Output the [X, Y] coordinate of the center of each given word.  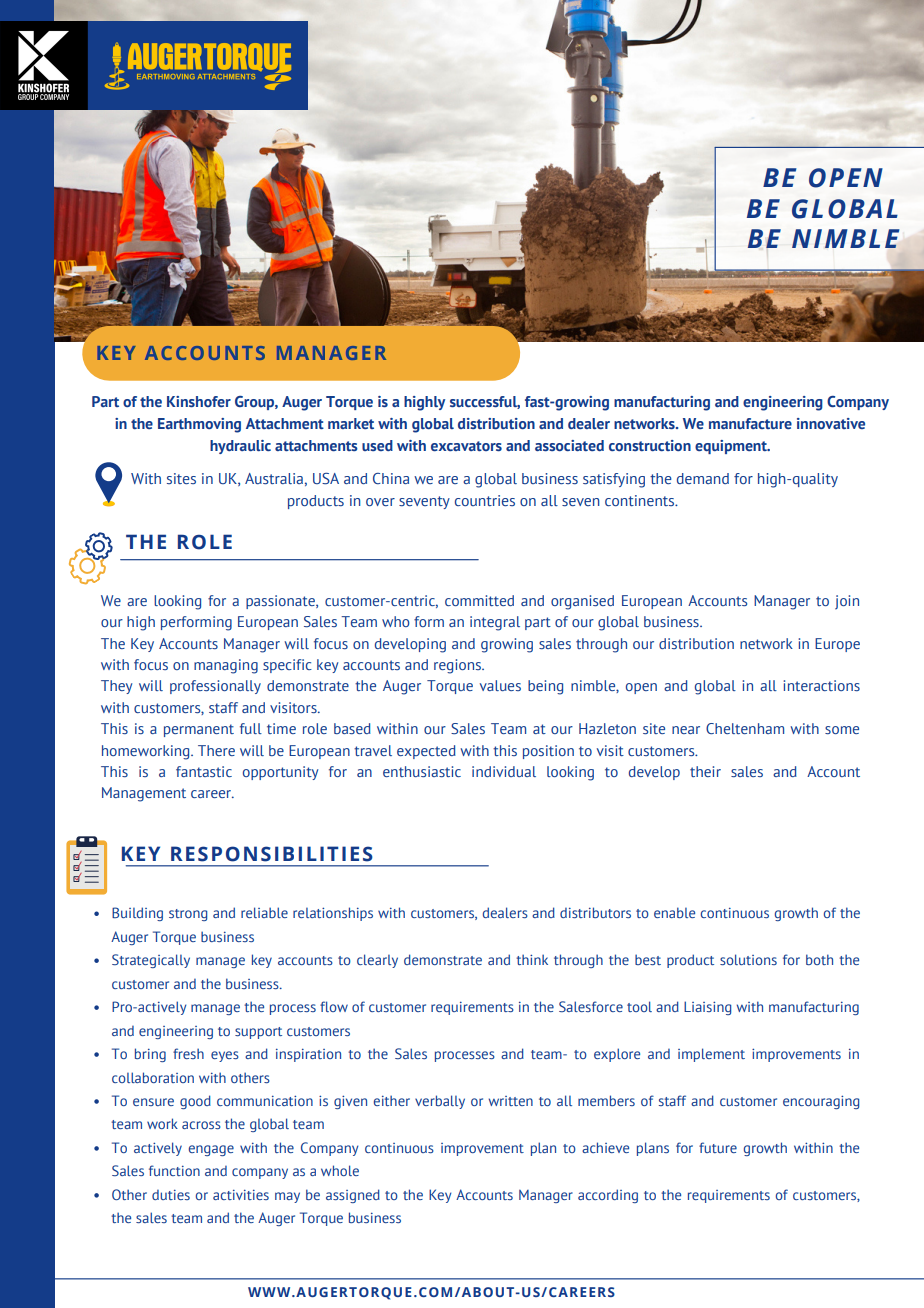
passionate [281, 602]
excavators [466, 446]
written [511, 1101]
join [847, 602]
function [174, 1170]
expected [426, 752]
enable [674, 912]
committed [479, 600]
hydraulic [240, 447]
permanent [199, 730]
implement [711, 1055]
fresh [188, 1053]
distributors [595, 912]
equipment [732, 447]
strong [188, 915]
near [686, 730]
